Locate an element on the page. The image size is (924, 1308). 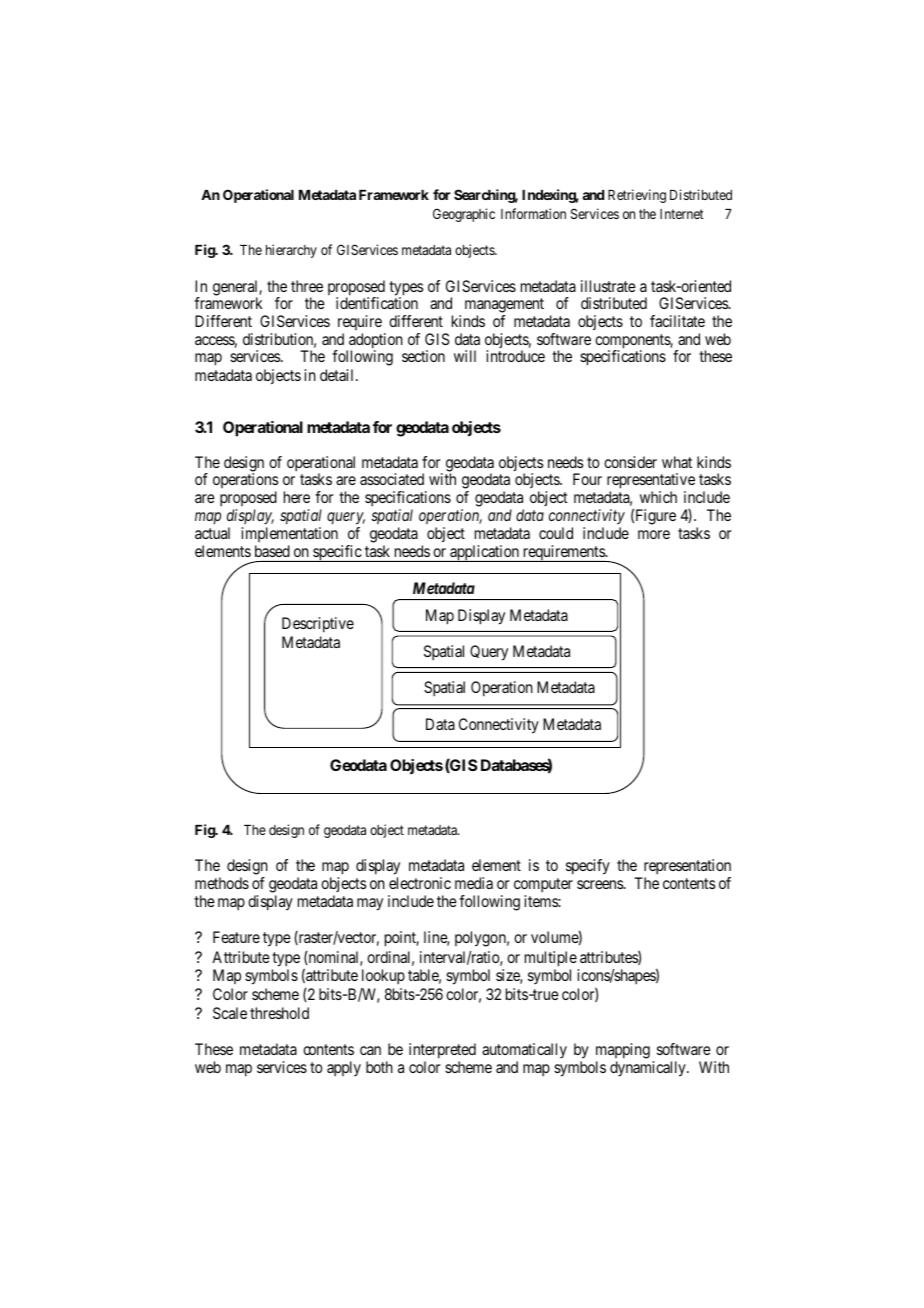
threshold is located at coordinates (279, 1013).
